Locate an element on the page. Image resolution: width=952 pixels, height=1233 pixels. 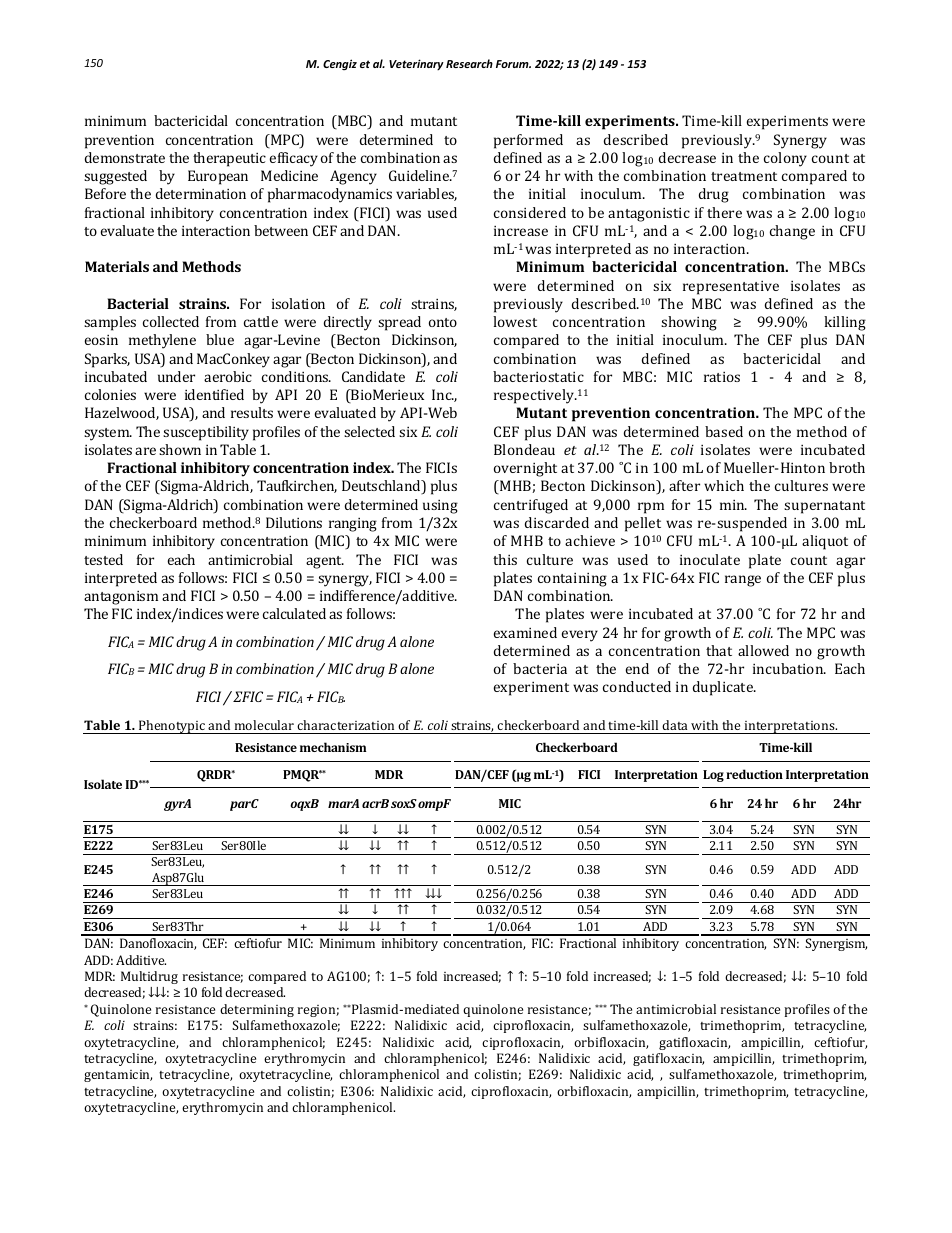
antagonism is located at coordinates (121, 598).
